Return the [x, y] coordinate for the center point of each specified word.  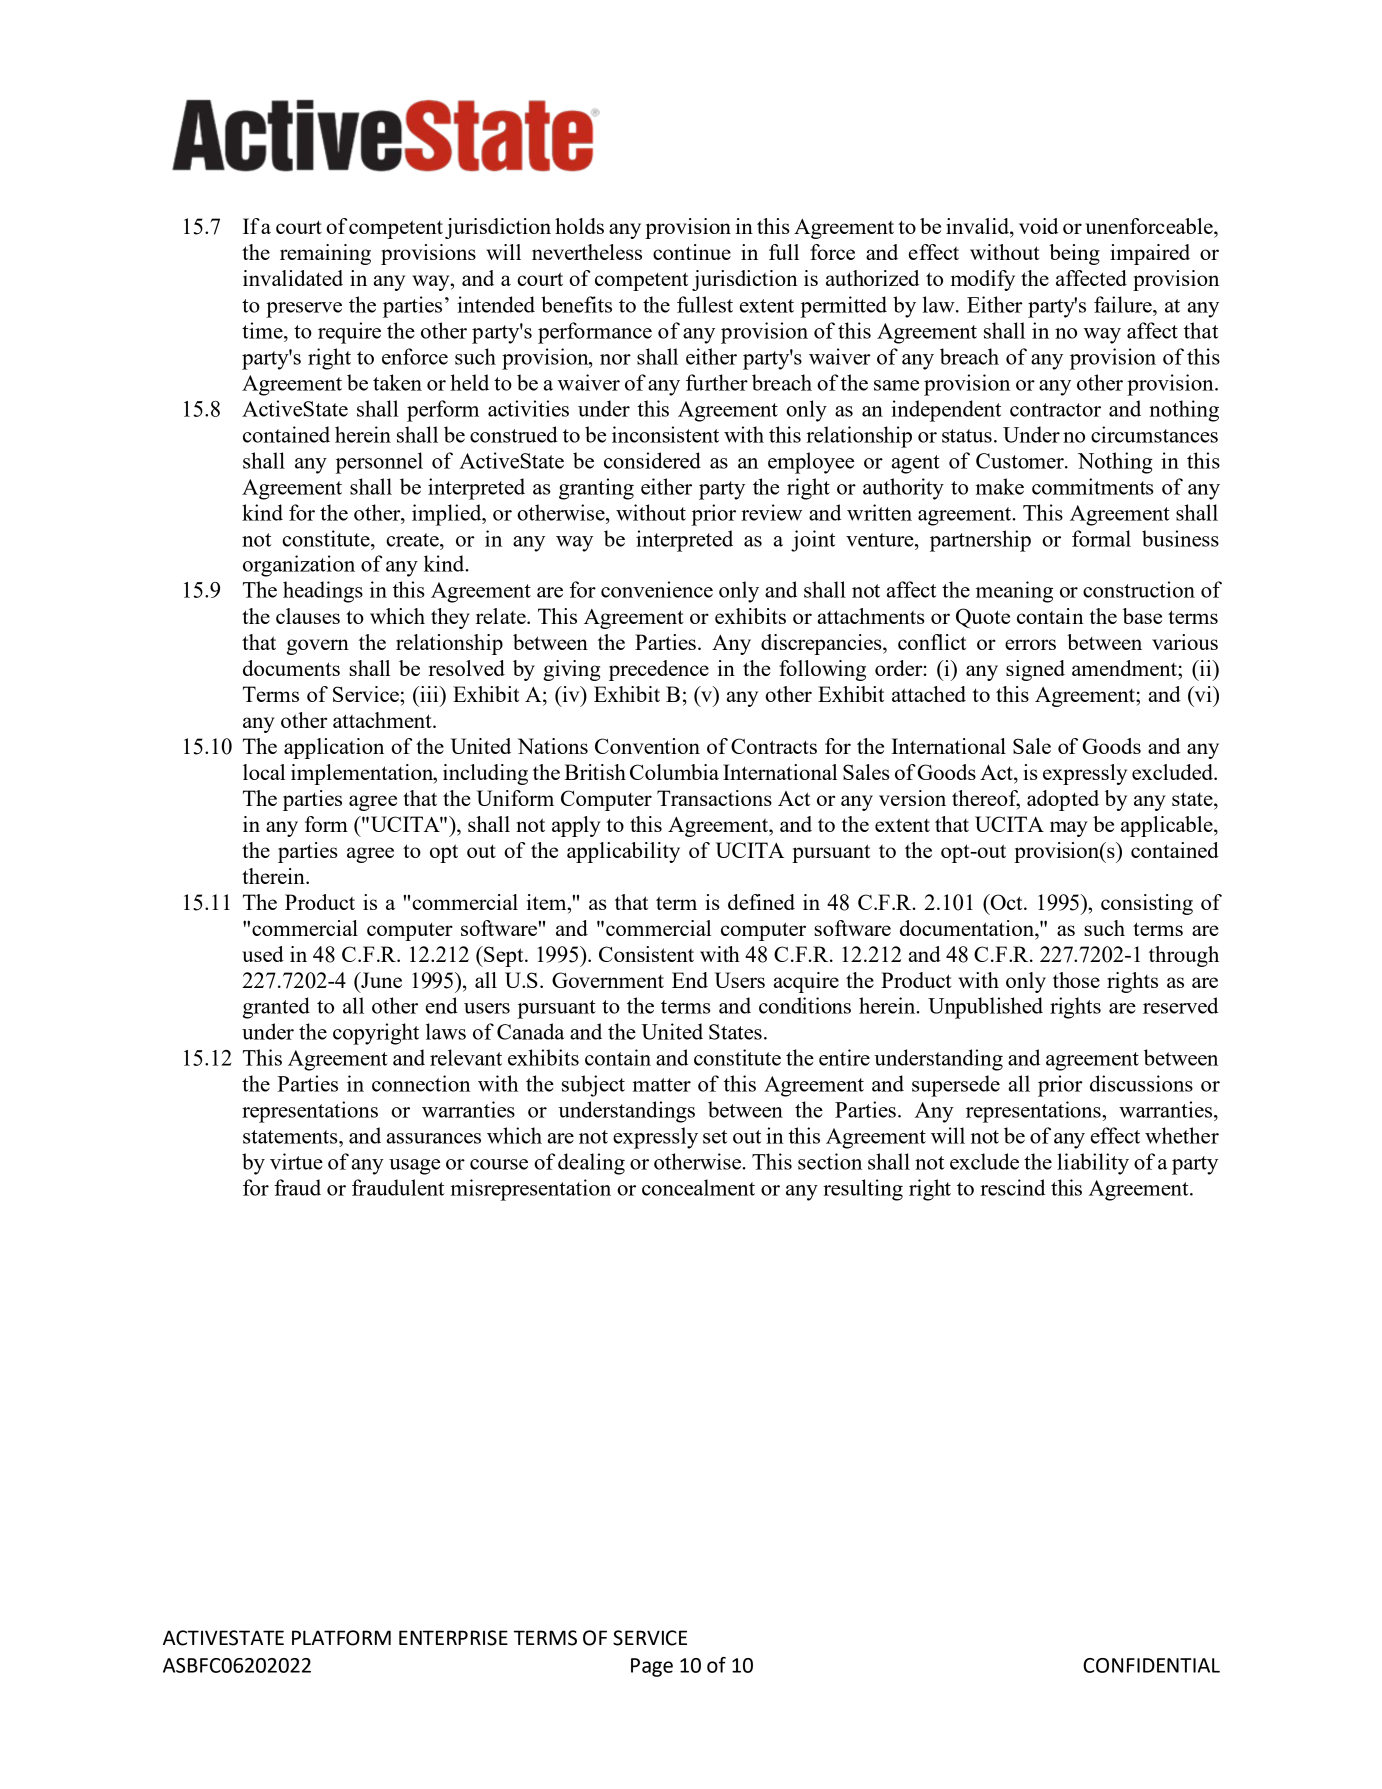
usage [414, 1167]
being [1074, 254]
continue [692, 252]
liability [1093, 1164]
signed [1035, 670]
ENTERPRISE [453, 1638]
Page [652, 1667]
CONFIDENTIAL [1151, 1665]
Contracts [774, 746]
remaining [325, 254]
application [334, 748]
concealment [698, 1187]
